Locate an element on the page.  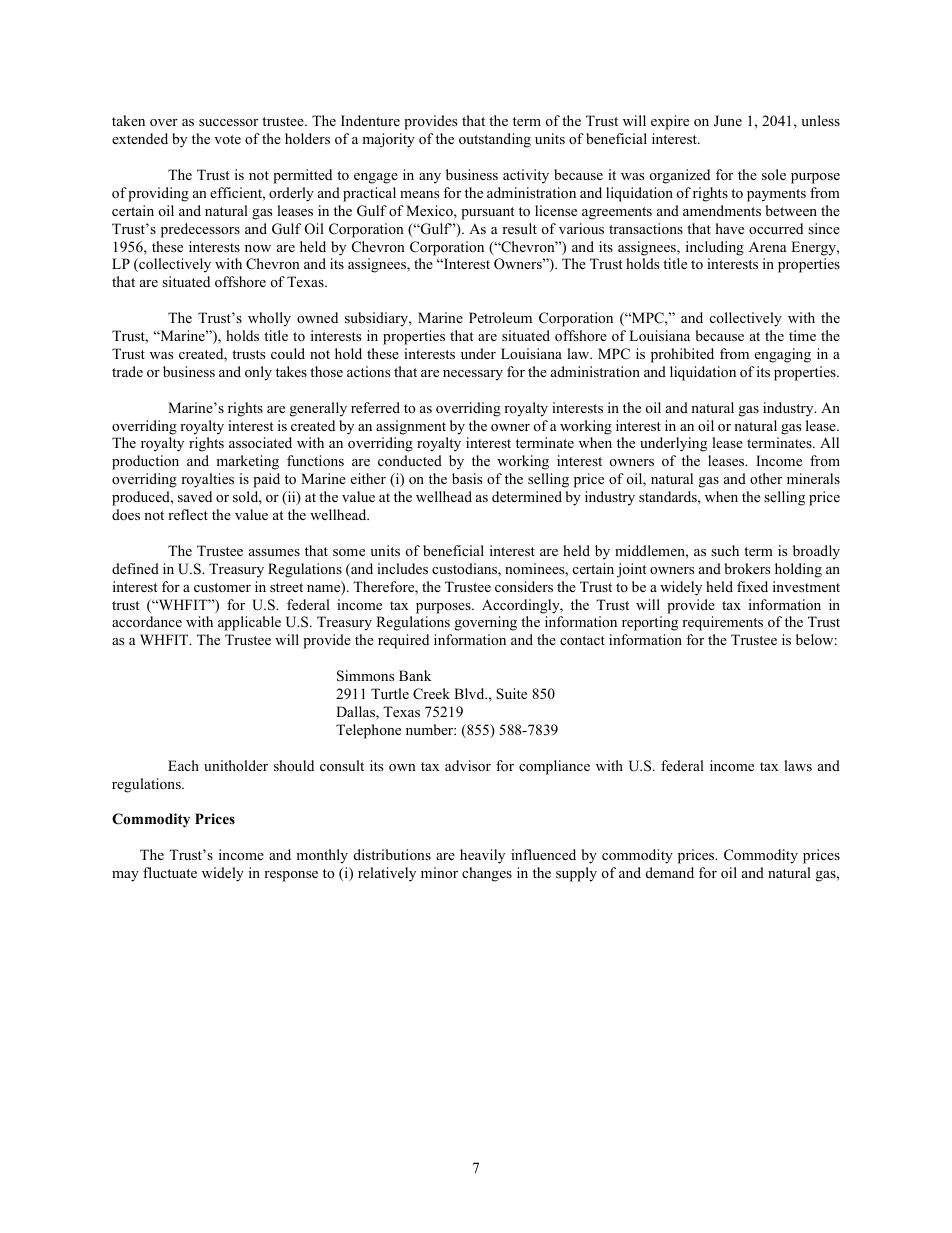
requirements is located at coordinates (722, 623).
